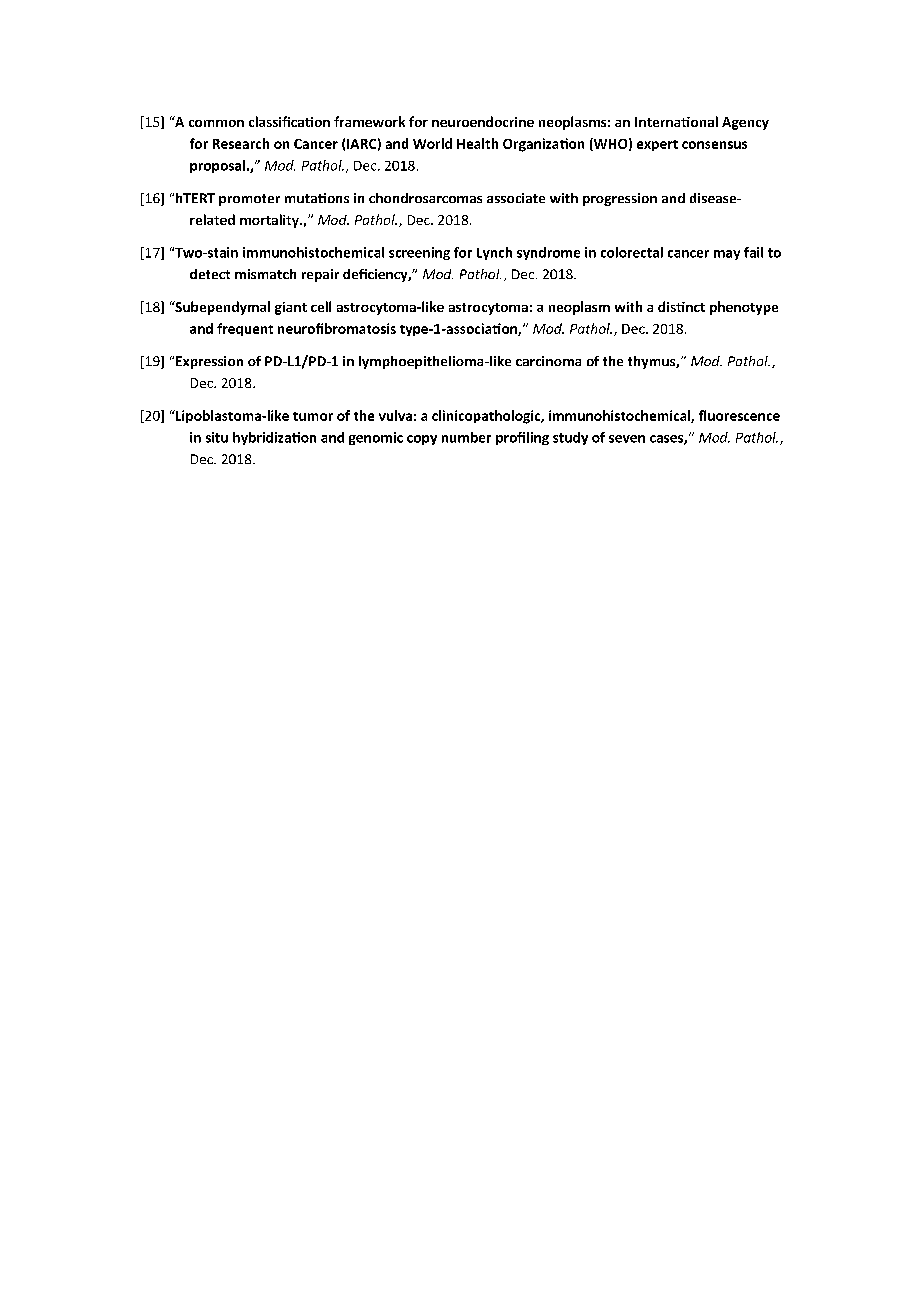 The image size is (924, 1308). What do you see at coordinates (249, 200) in the image?
I see `promoter` at bounding box center [249, 200].
